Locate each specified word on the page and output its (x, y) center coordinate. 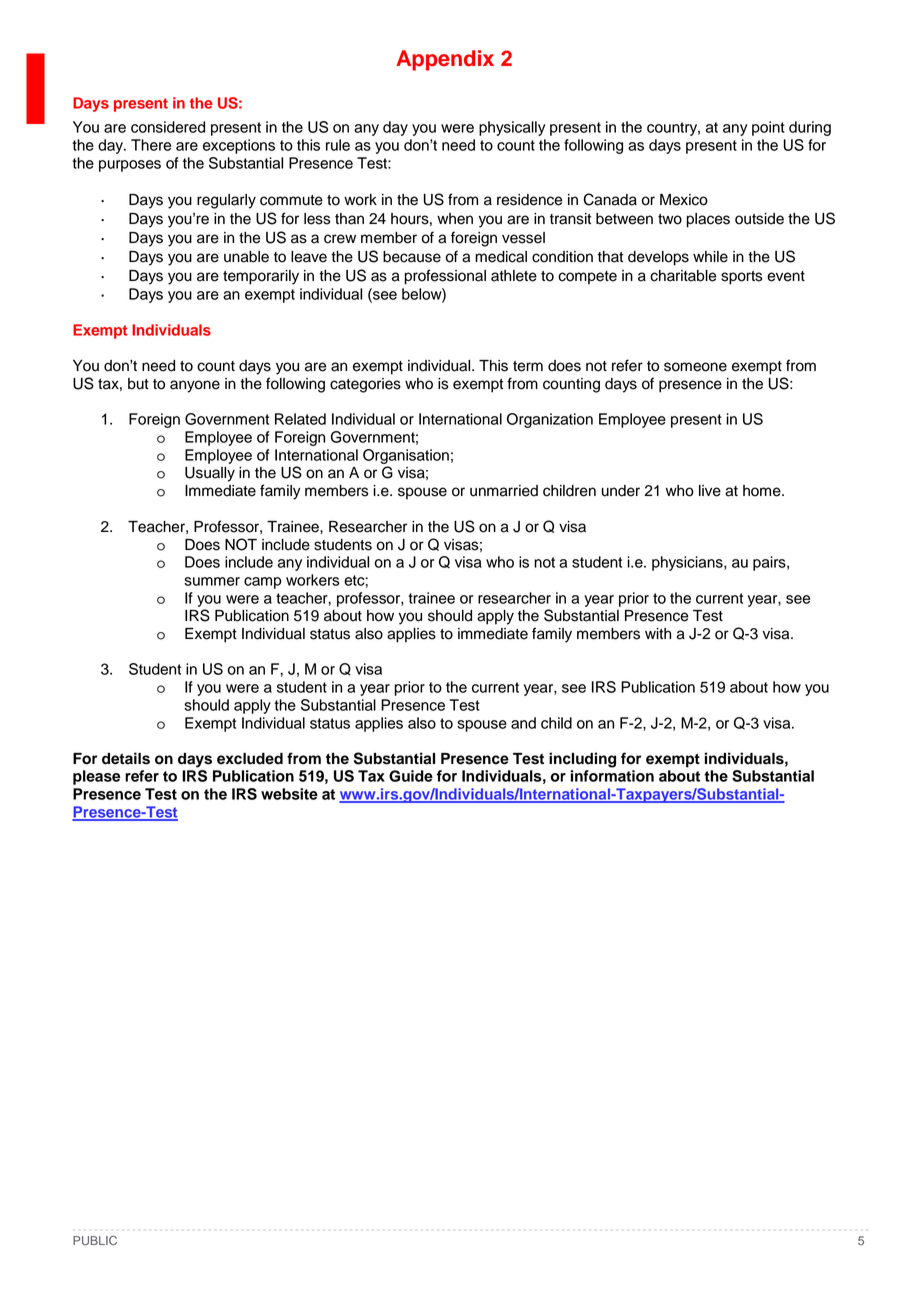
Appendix (445, 60)
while (710, 257)
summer (212, 581)
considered (168, 127)
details (126, 758)
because (412, 257)
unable (246, 257)
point (768, 128)
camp (263, 583)
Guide (411, 776)
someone (695, 367)
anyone (195, 386)
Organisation (406, 456)
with (658, 633)
